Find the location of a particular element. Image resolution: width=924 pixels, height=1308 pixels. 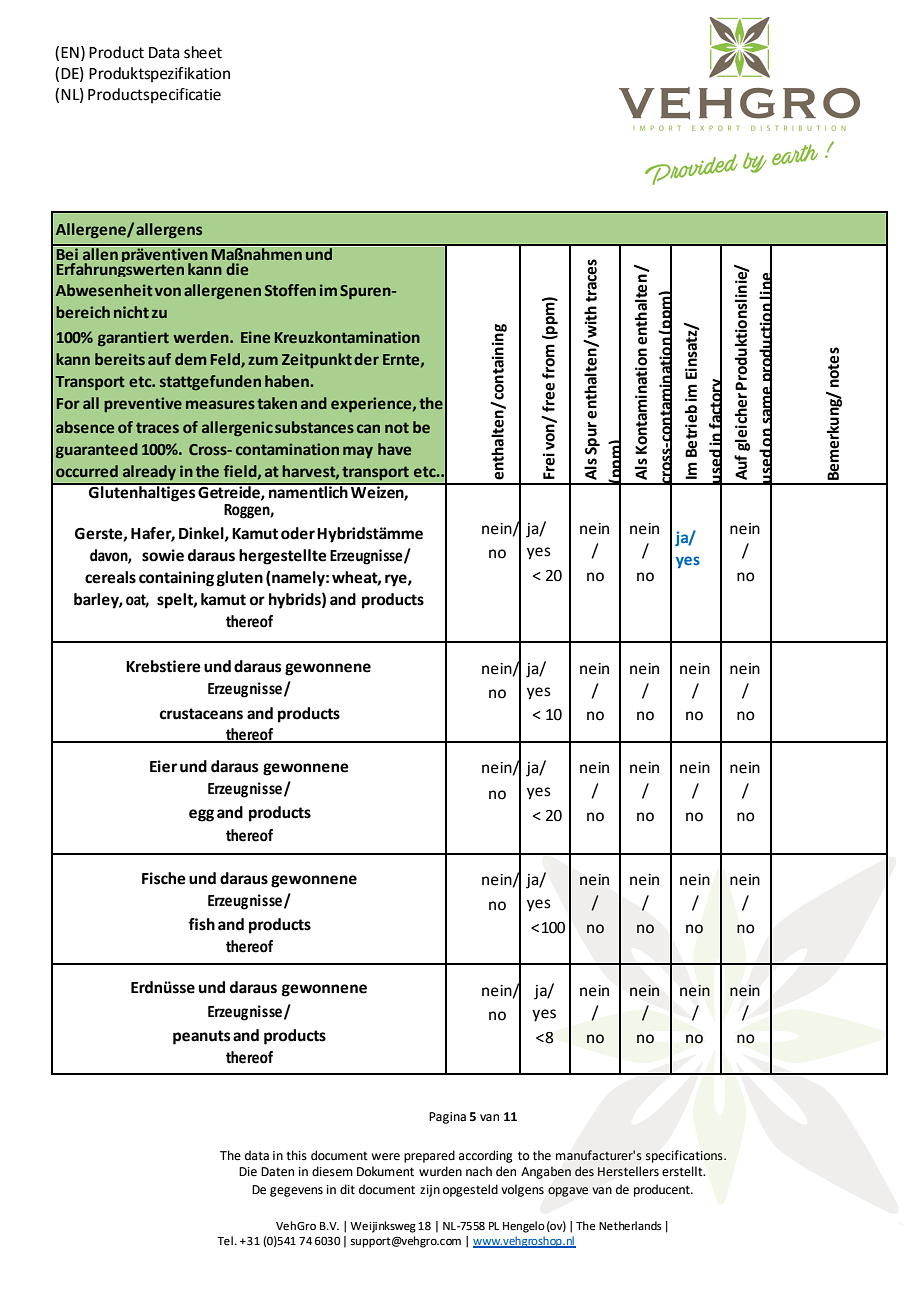

cereals is located at coordinates (110, 577).
